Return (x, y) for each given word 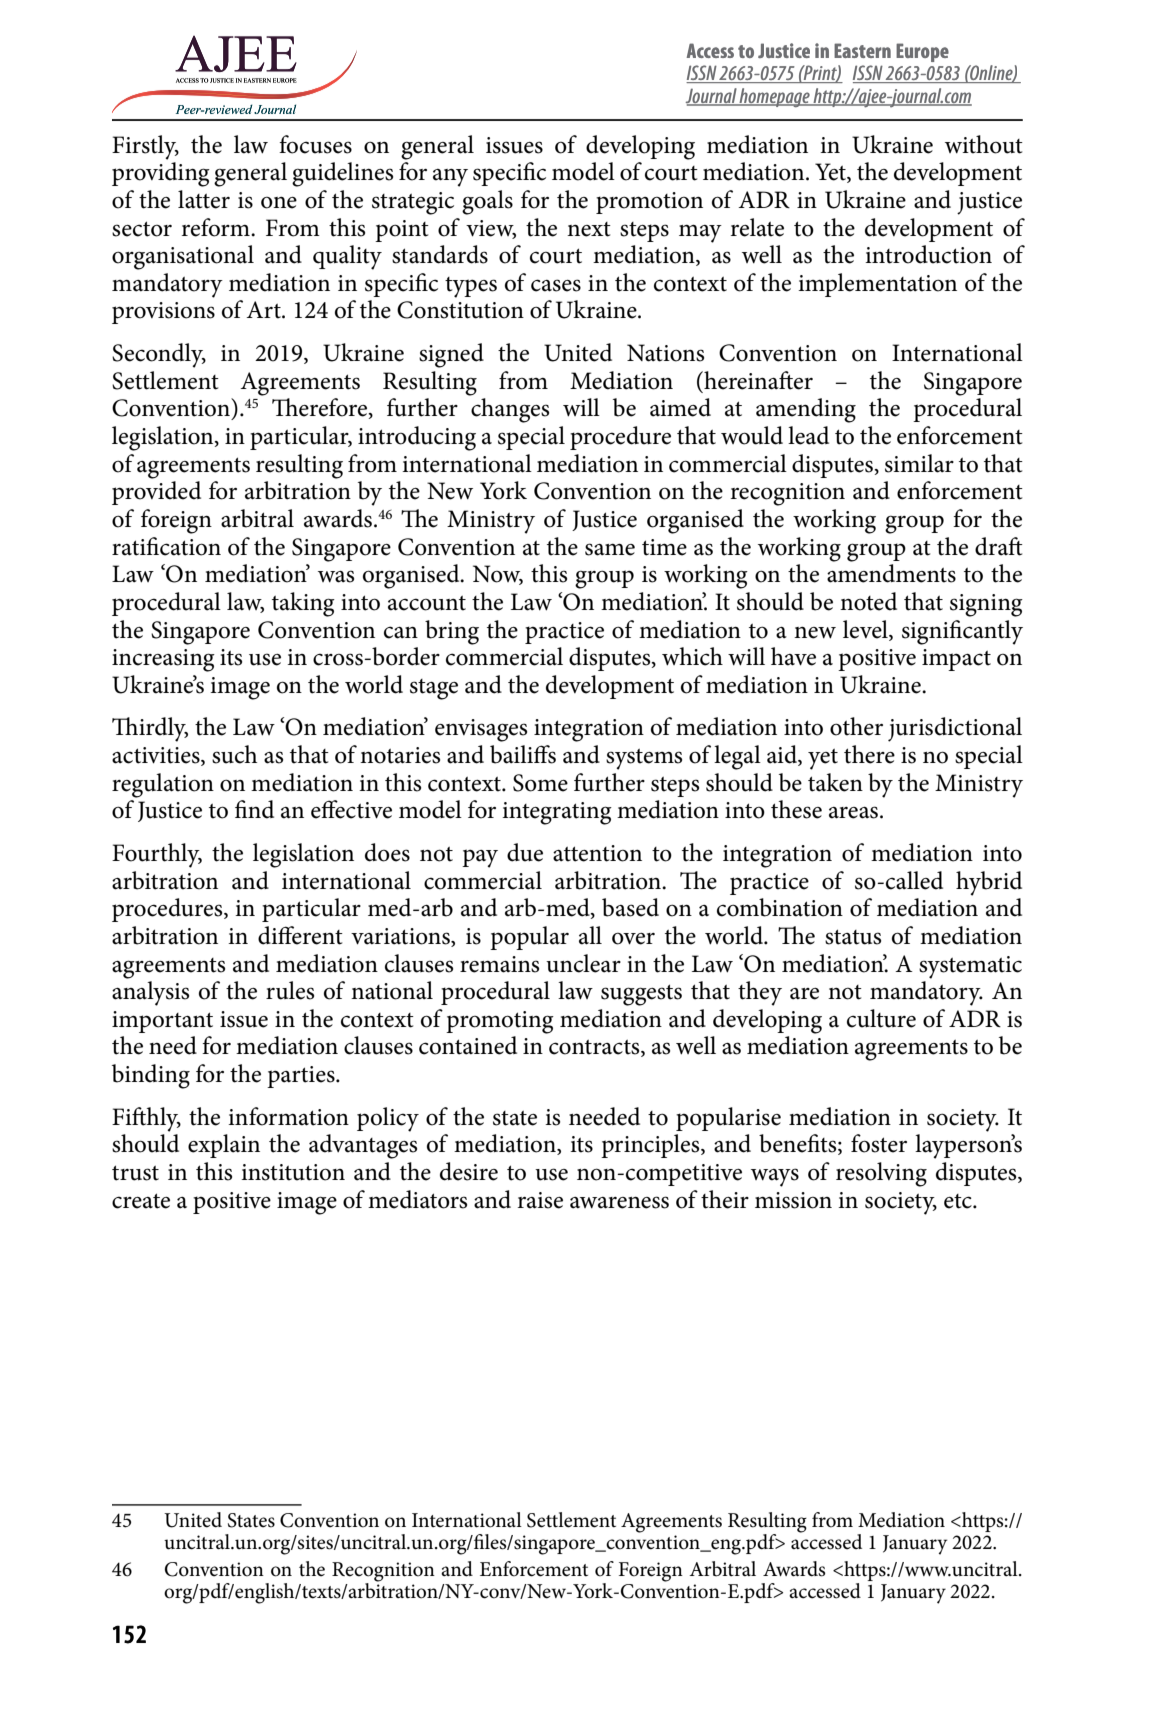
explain (224, 1146)
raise (540, 1200)
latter (204, 199)
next (589, 229)
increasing (163, 660)
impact (956, 660)
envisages (481, 730)
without (984, 144)
